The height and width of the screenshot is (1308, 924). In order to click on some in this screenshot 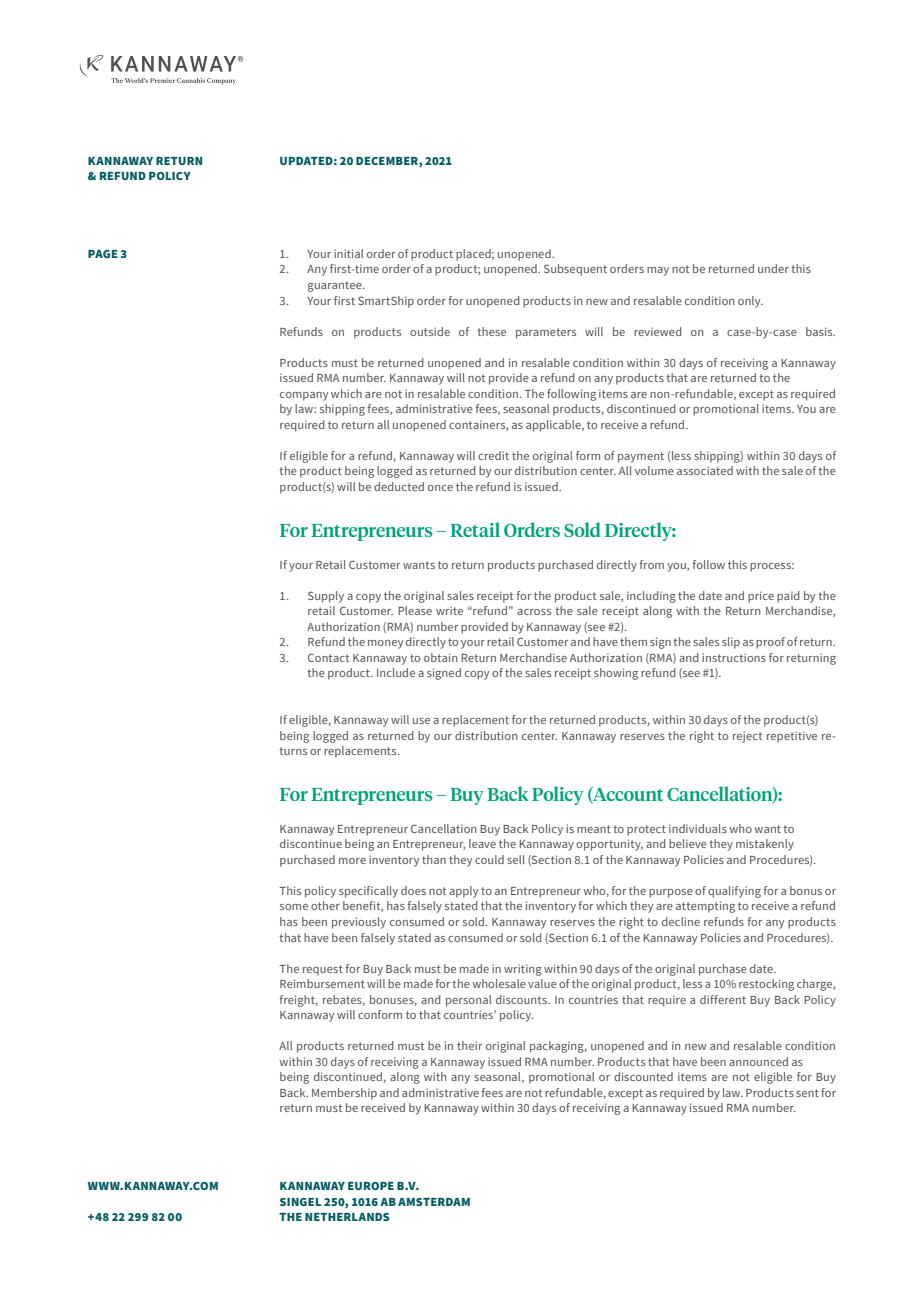, I will do `click(294, 907)`.
